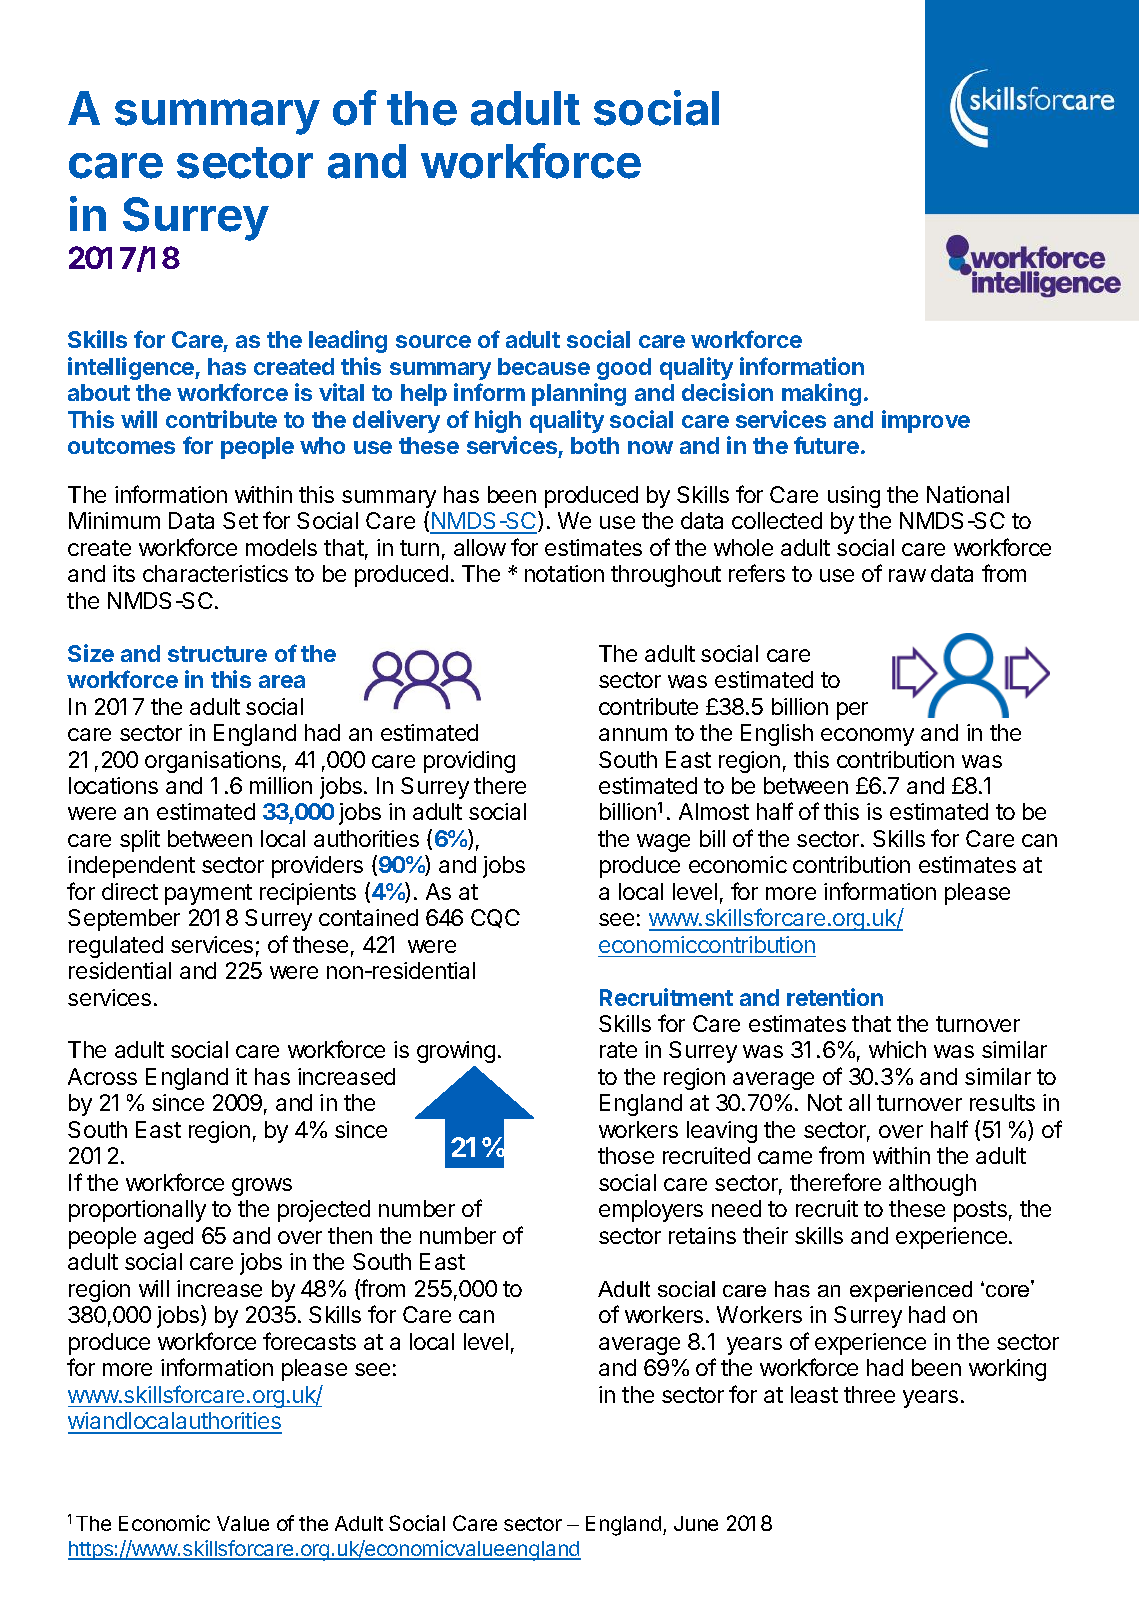  I want to click on because, so click(544, 366).
